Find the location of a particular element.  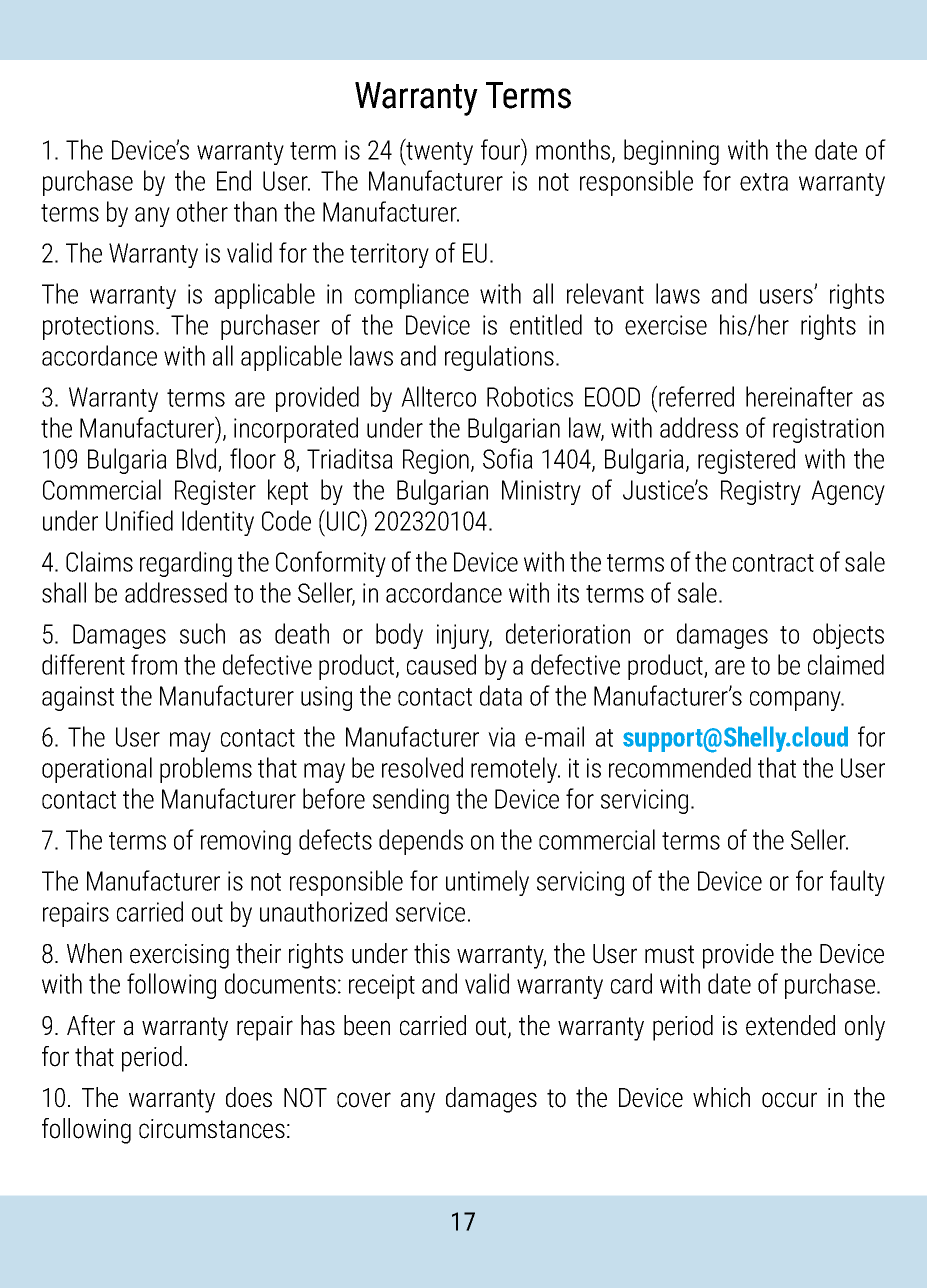

from is located at coordinates (154, 664).
